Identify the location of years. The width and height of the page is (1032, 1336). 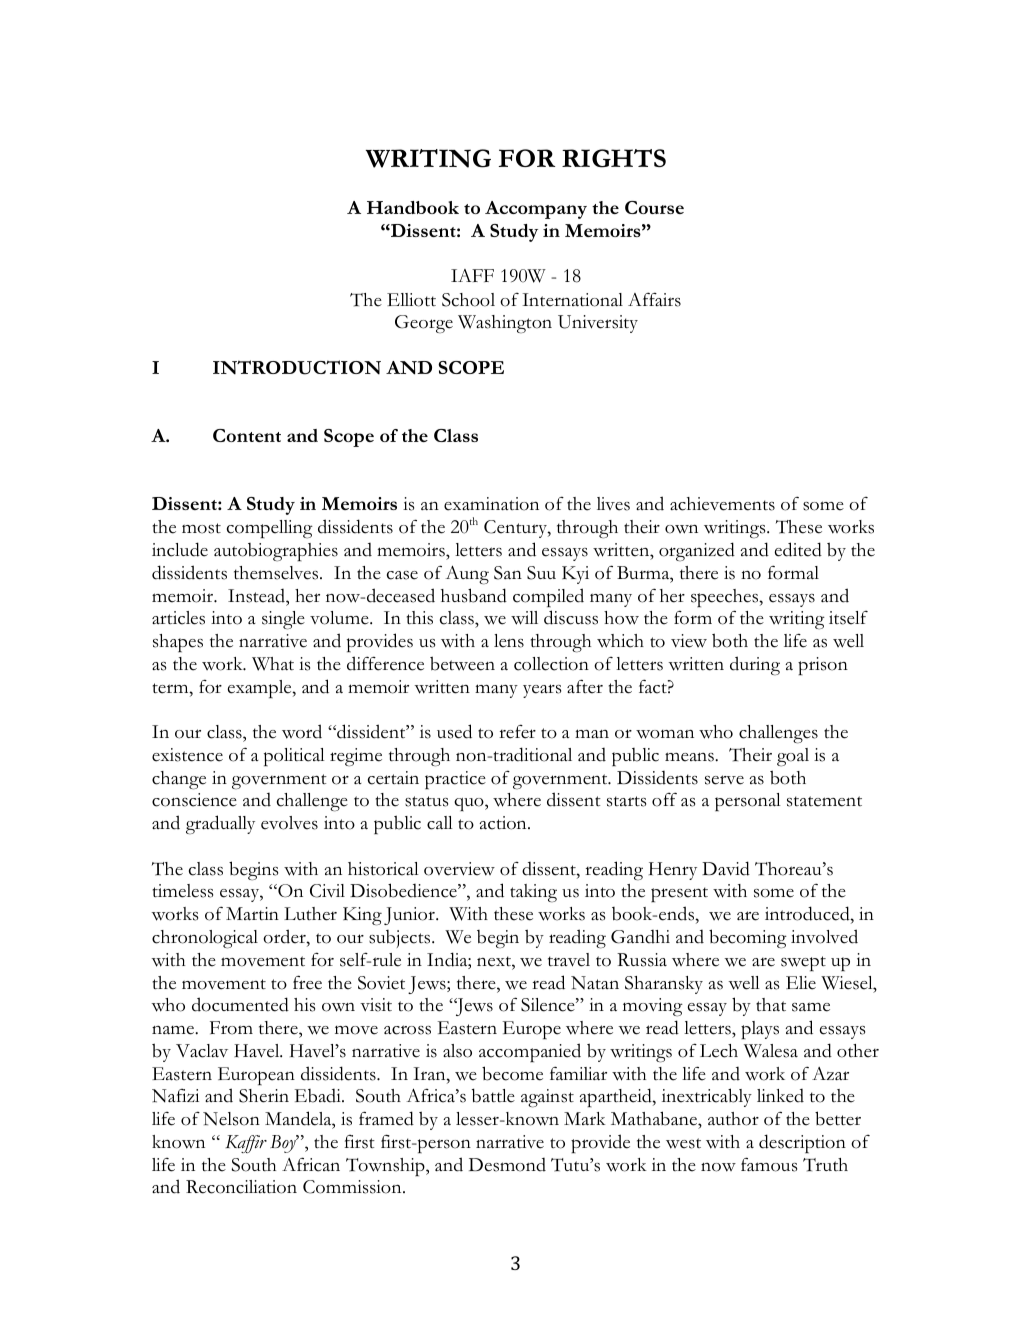
(542, 691).
